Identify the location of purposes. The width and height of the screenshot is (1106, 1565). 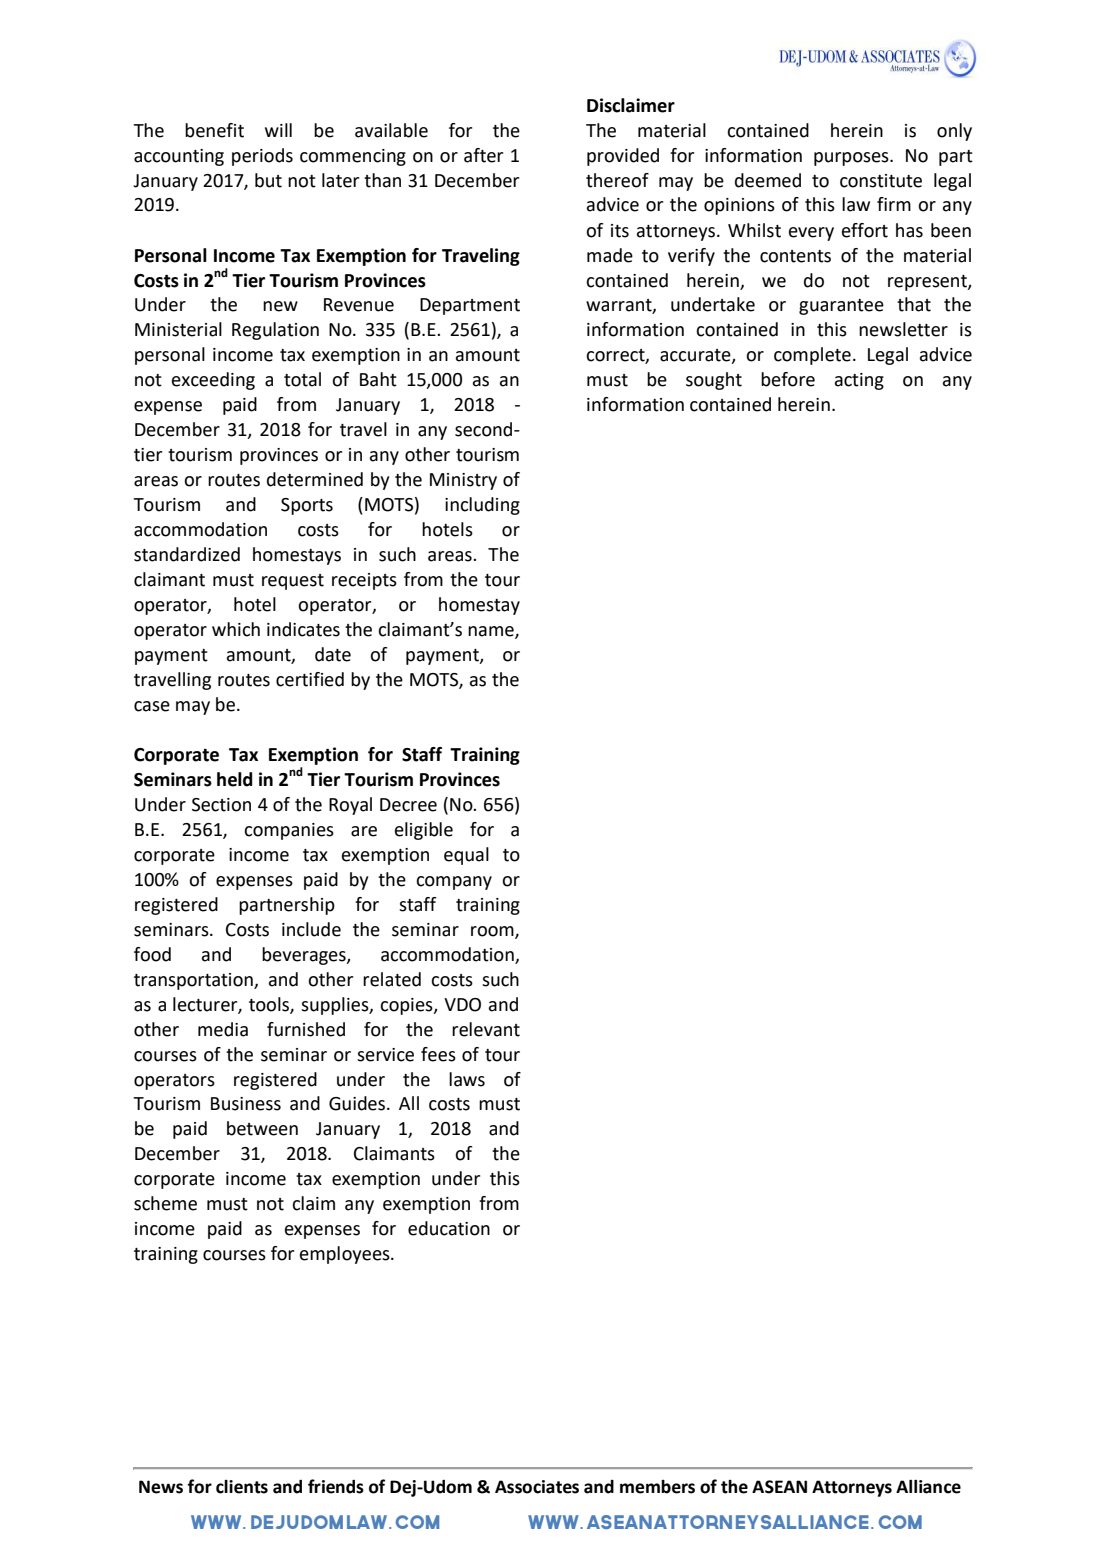
(852, 159).
